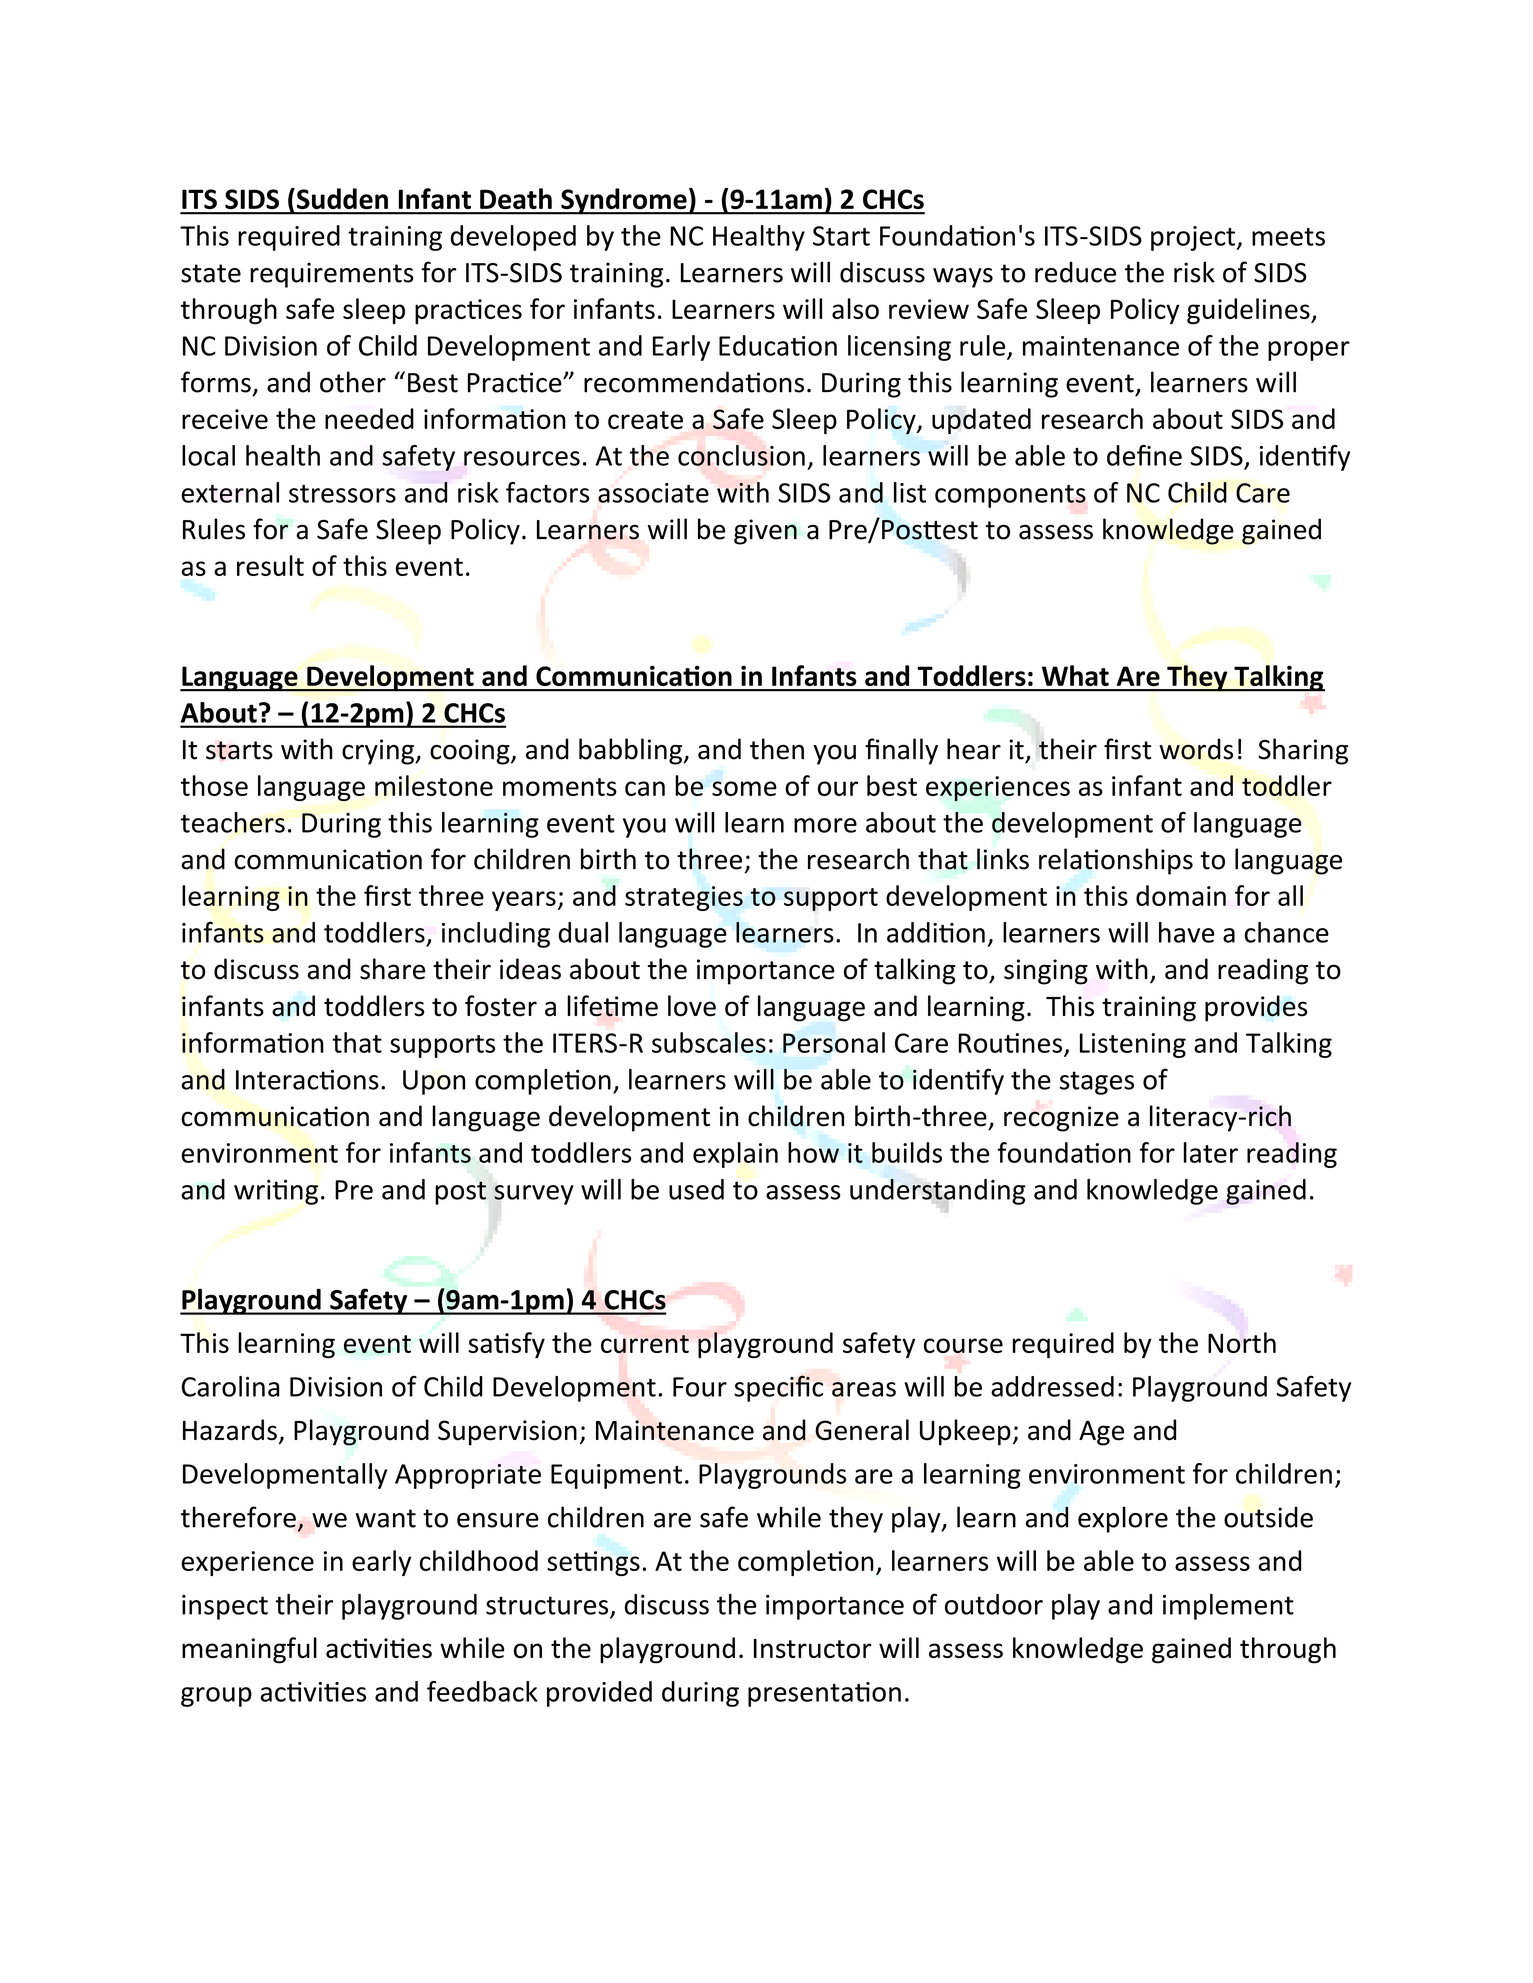 This document has height=1983, width=1533. I want to click on given, so click(765, 532).
